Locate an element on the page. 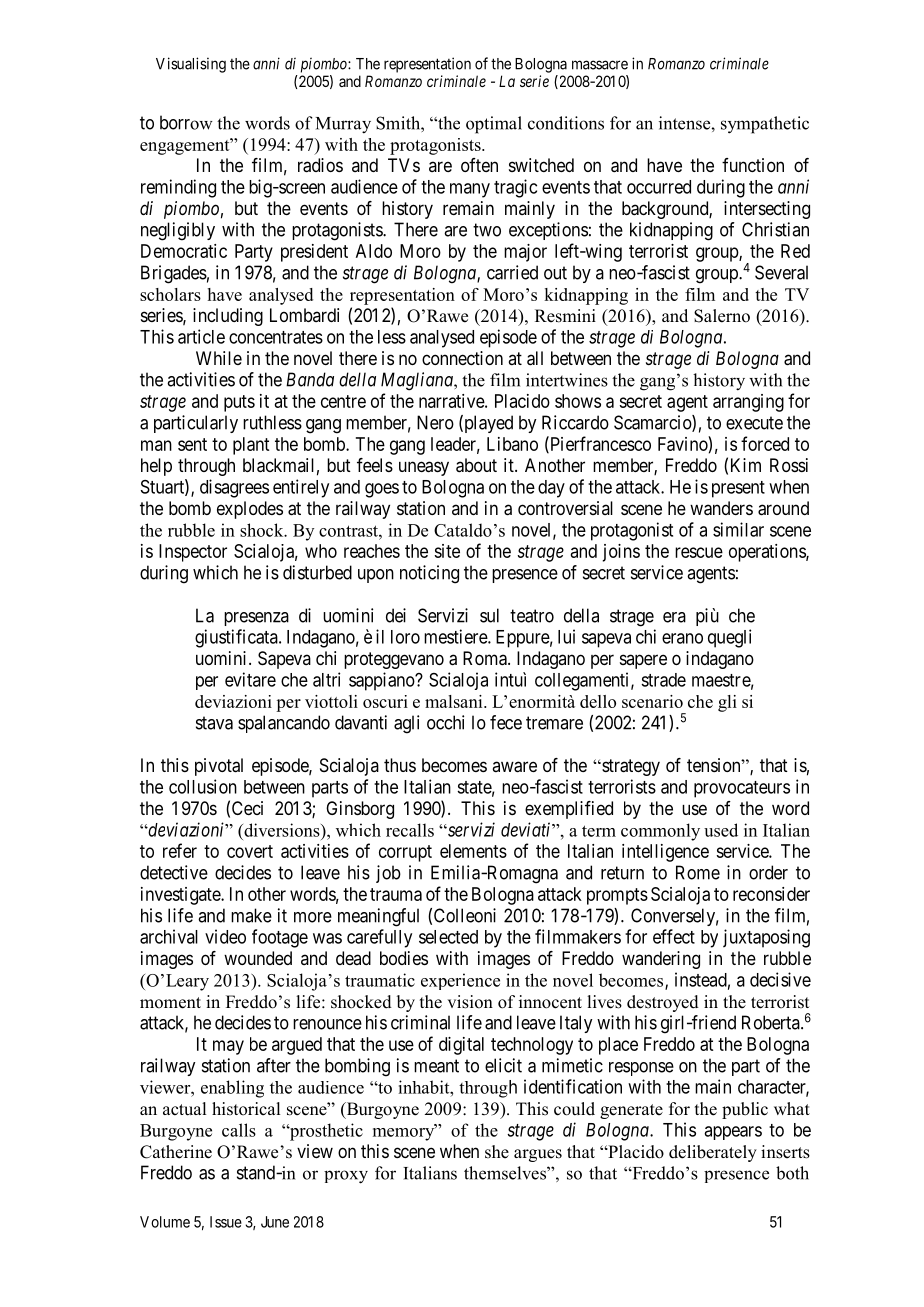  including is located at coordinates (228, 317).
